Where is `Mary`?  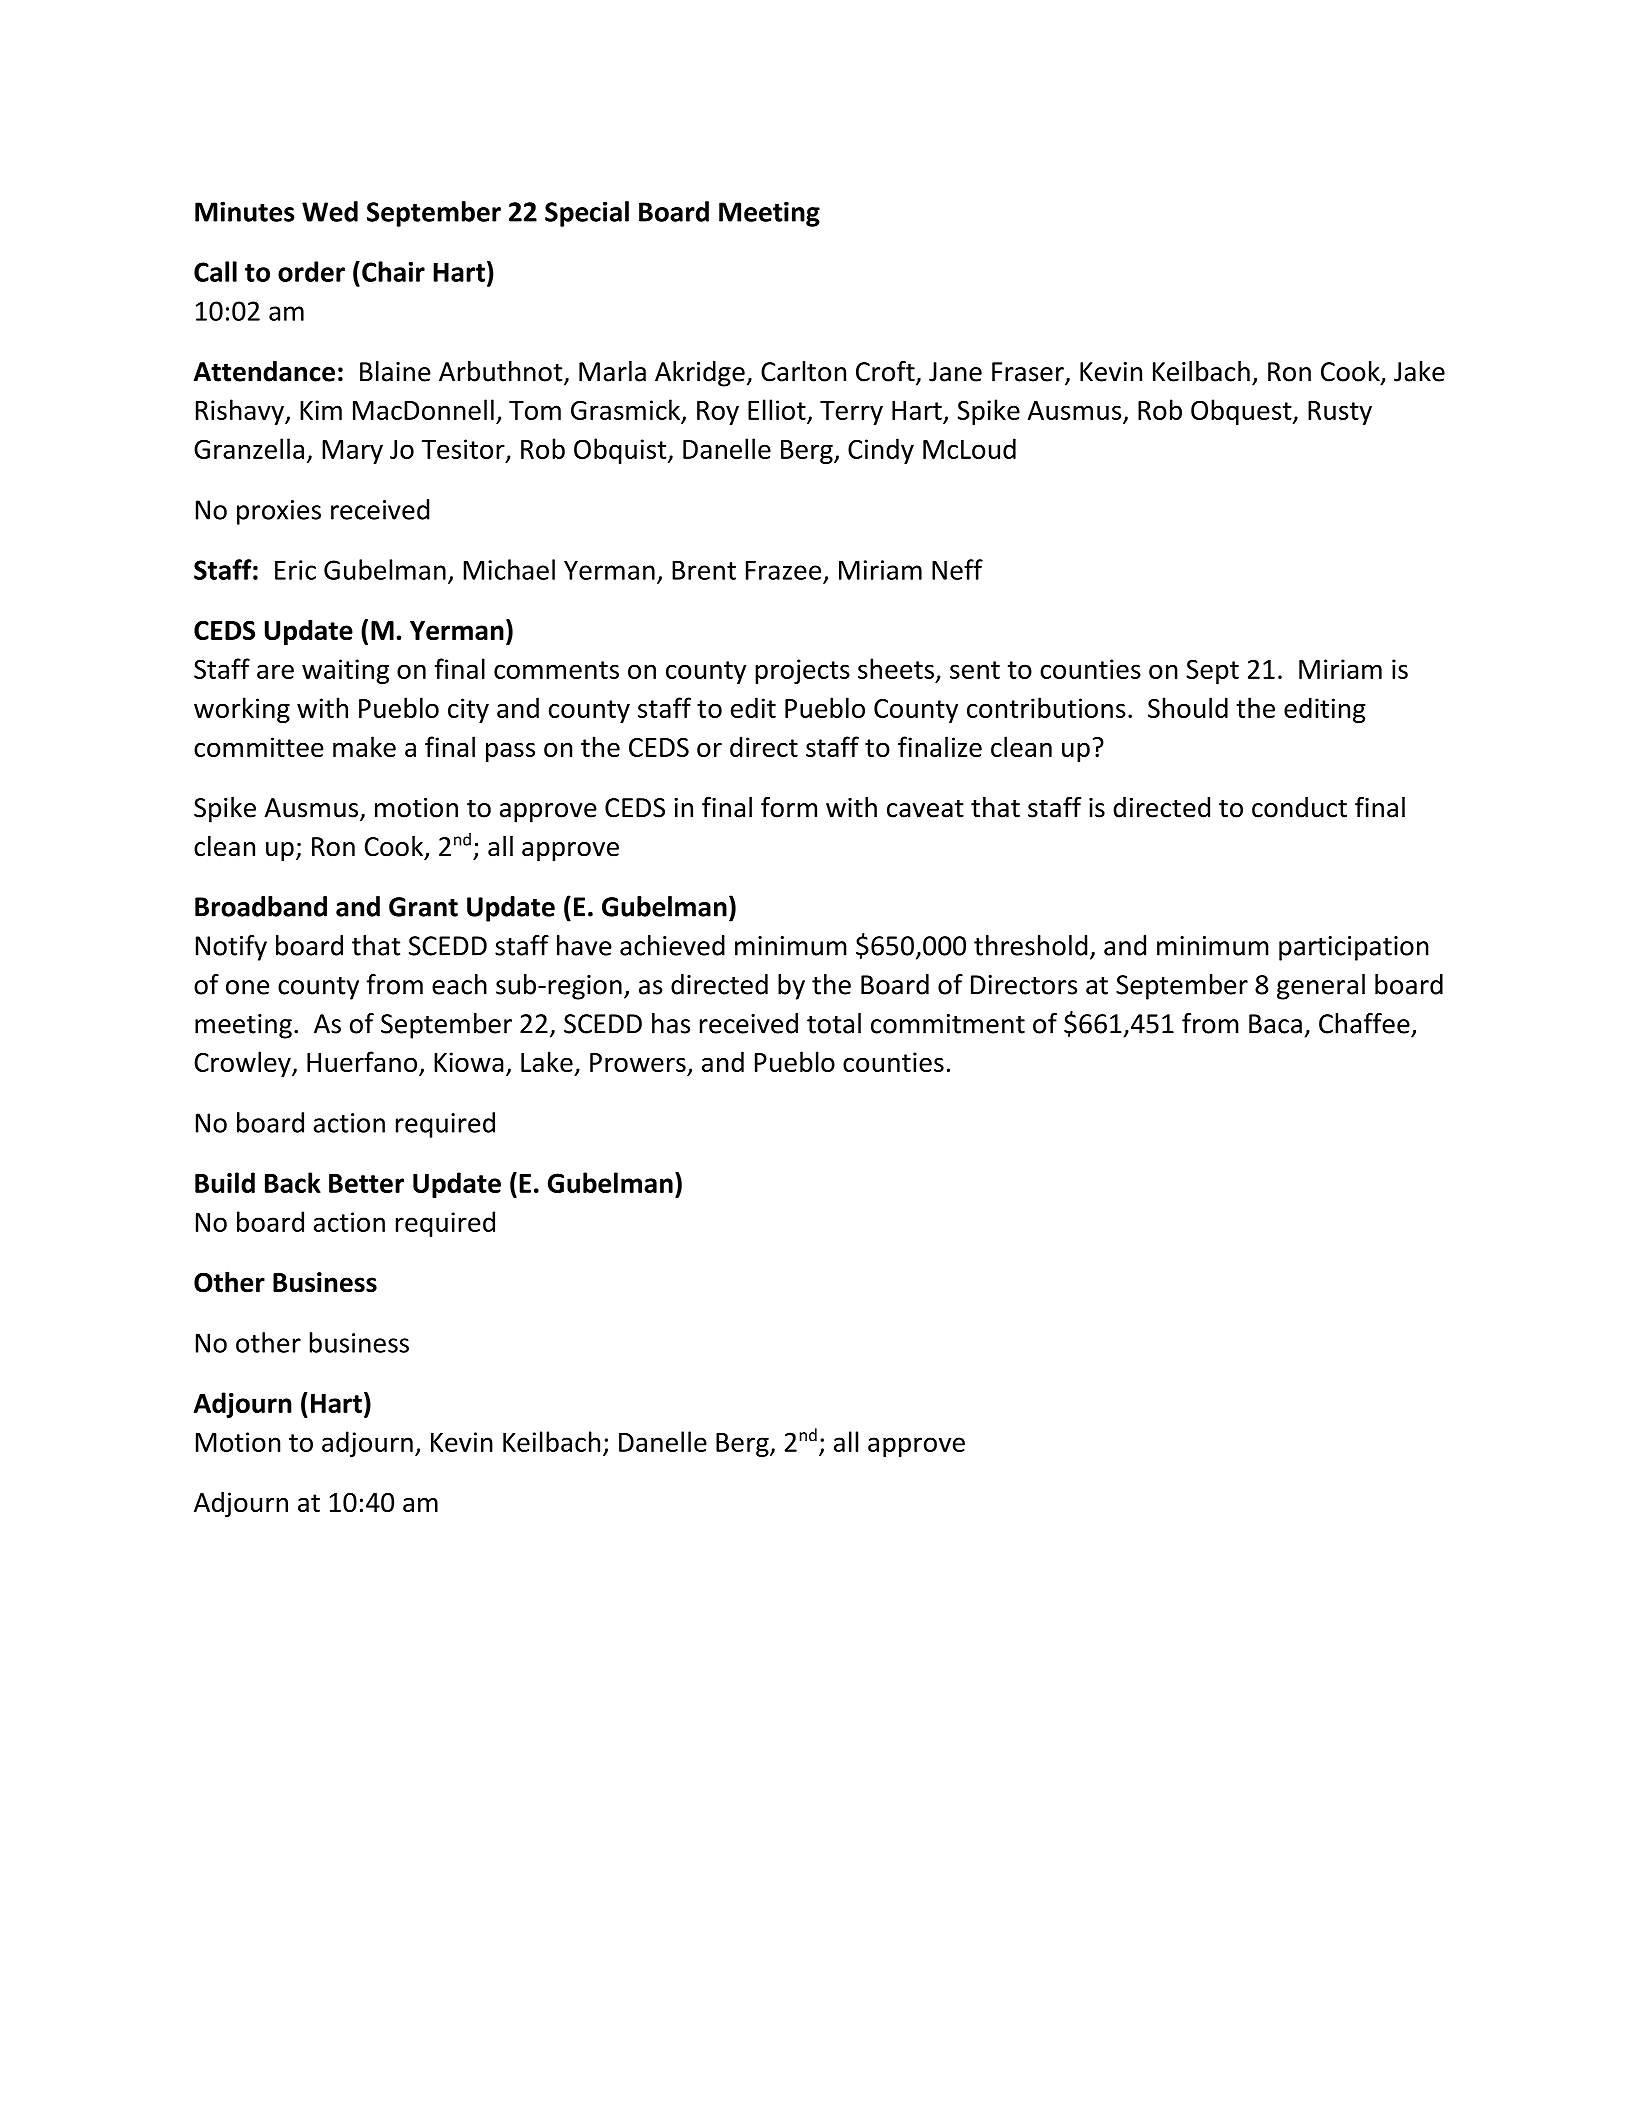
Mary is located at coordinates (352, 452).
